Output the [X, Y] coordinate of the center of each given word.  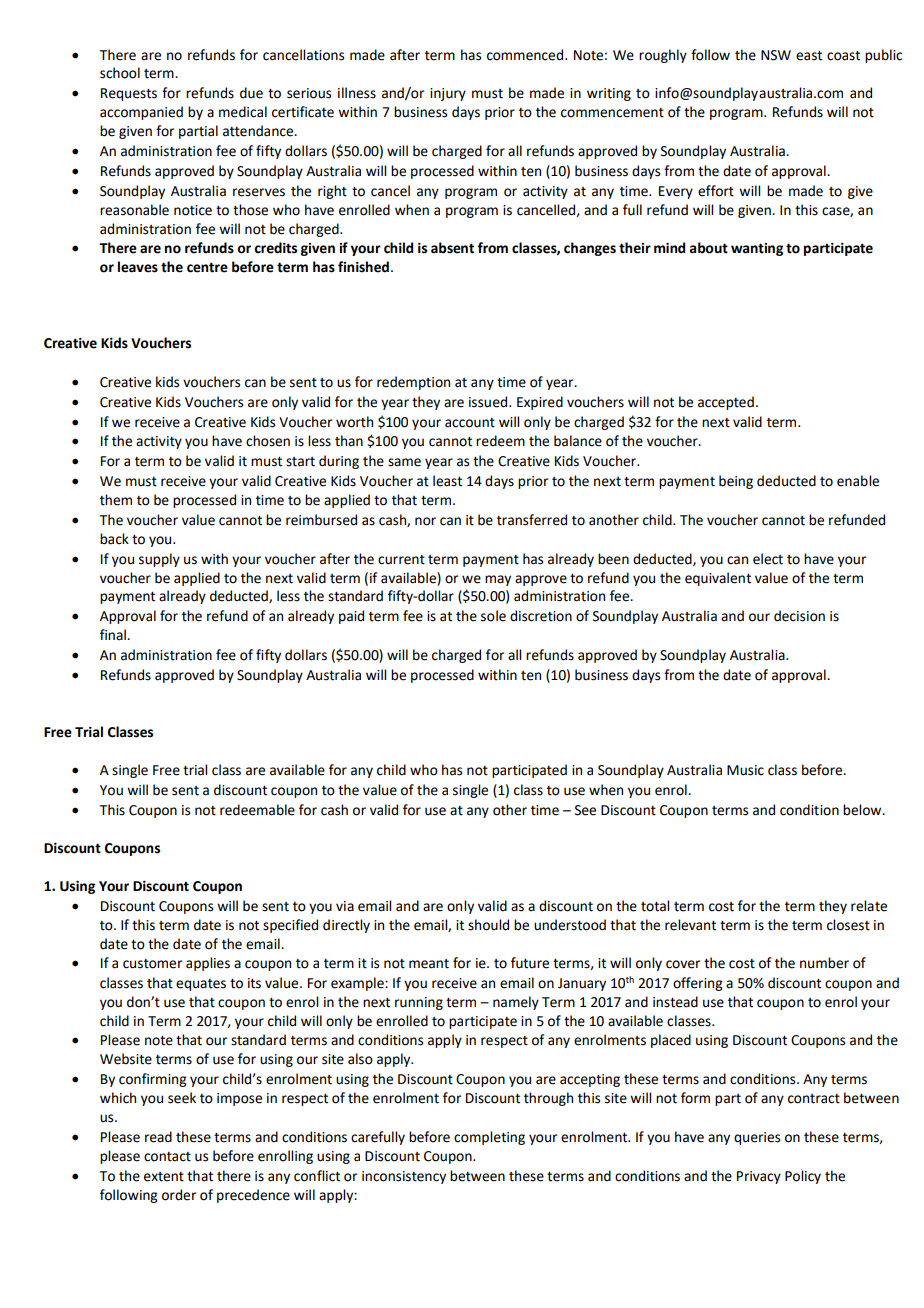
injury [448, 94]
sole [493, 616]
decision [799, 616]
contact [167, 1157]
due [251, 93]
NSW [776, 55]
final [114, 635]
